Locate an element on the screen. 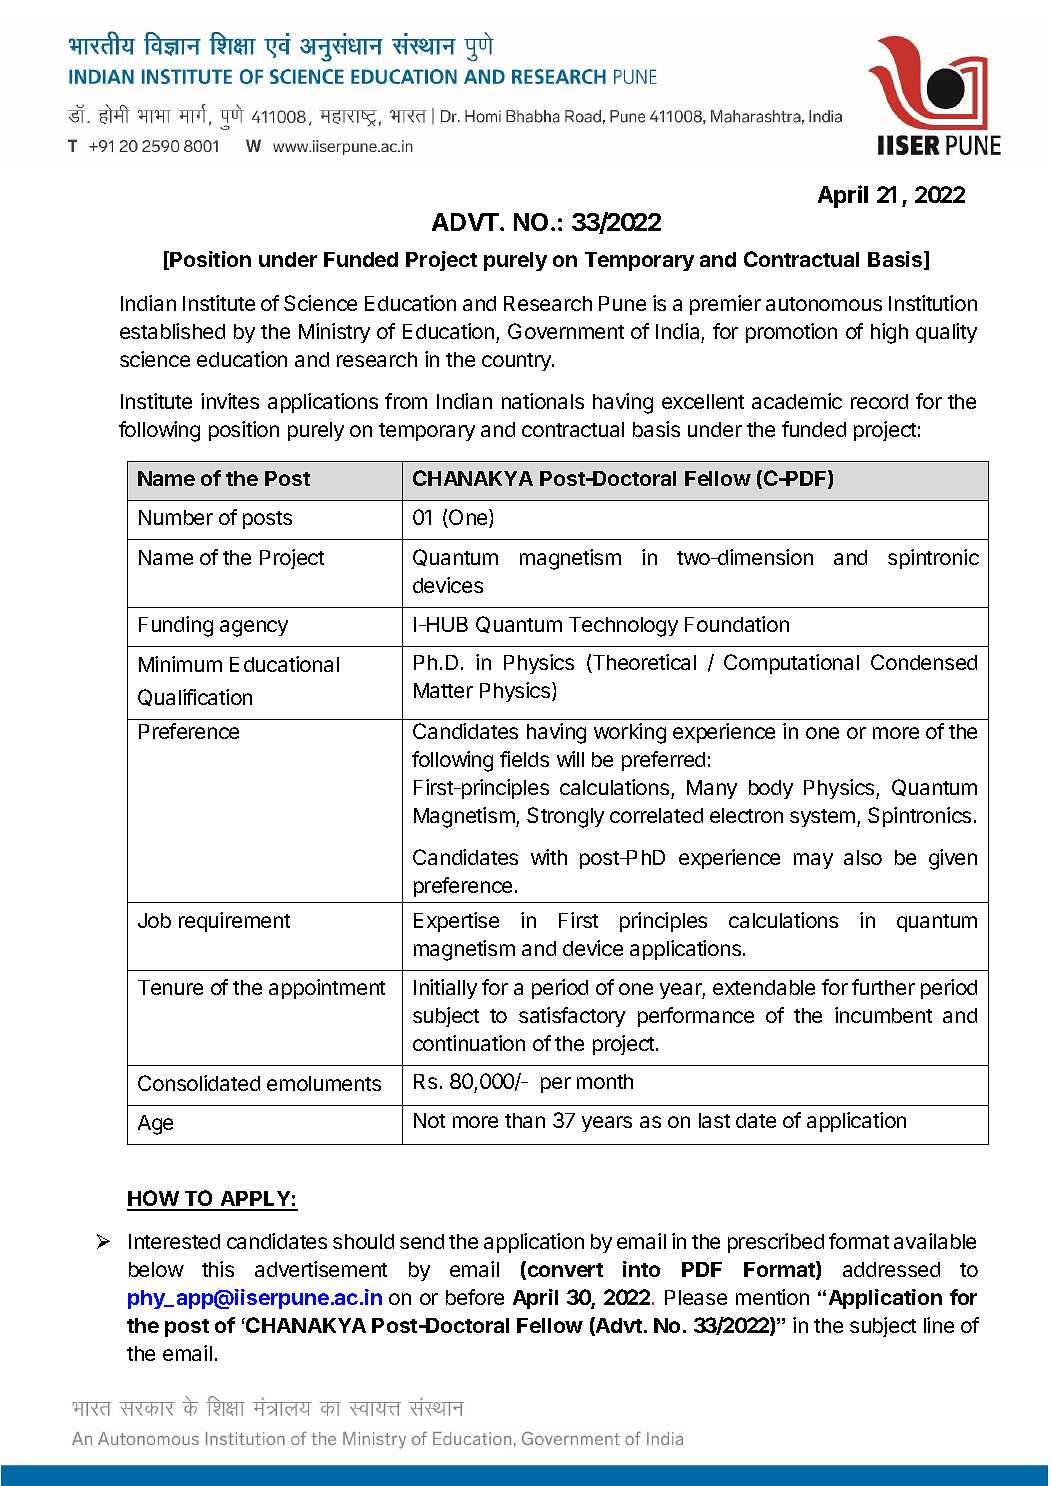 The width and height of the screenshot is (1051, 1486). established is located at coordinates (172, 331).
